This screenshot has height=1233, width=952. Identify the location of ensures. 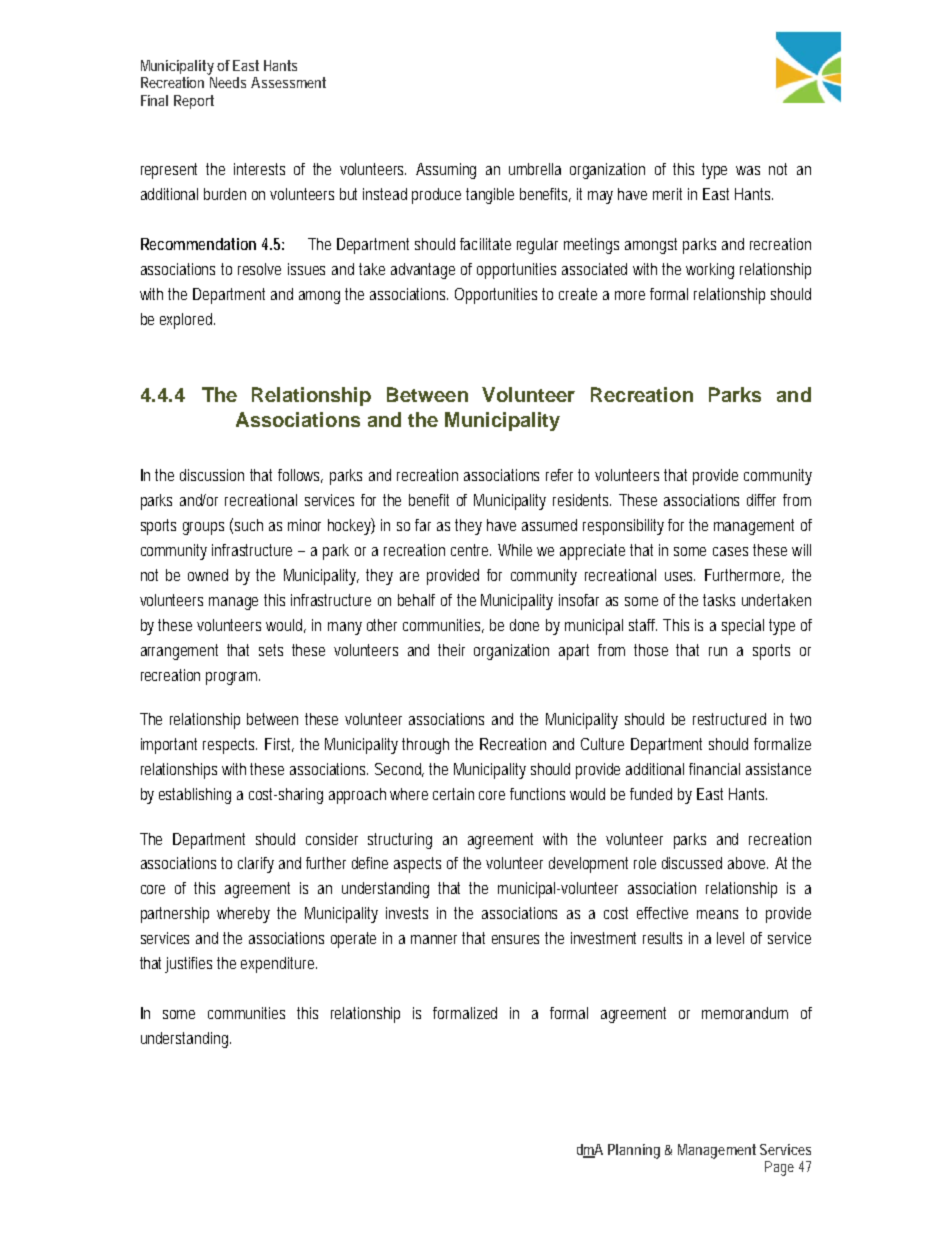
(515, 939).
